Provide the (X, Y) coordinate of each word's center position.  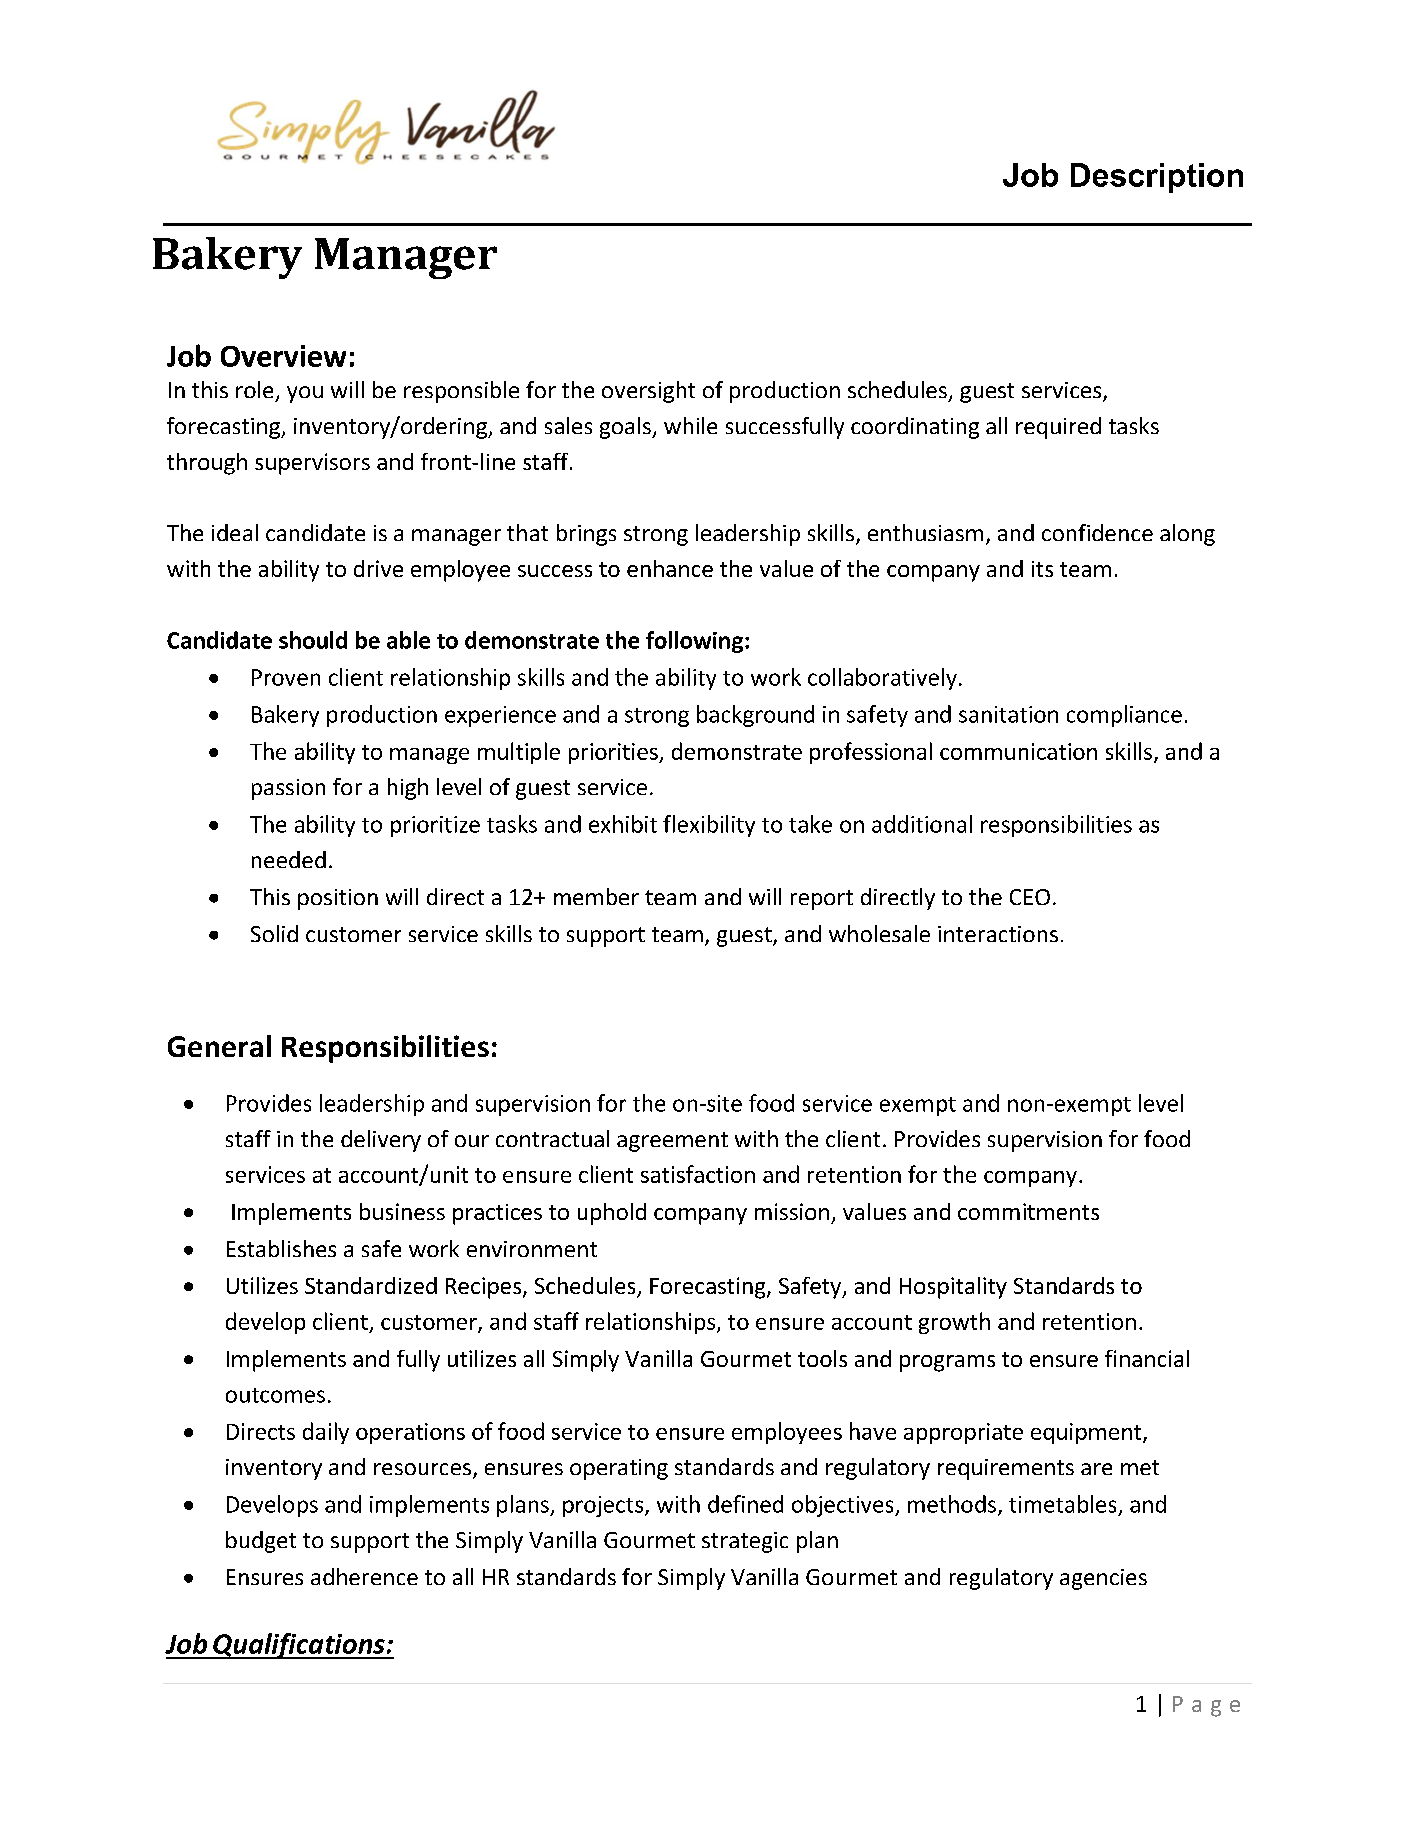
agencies (1103, 1579)
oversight (648, 392)
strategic (745, 1542)
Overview (283, 356)
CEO (1030, 897)
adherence (364, 1576)
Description (1157, 178)
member (596, 896)
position (338, 899)
